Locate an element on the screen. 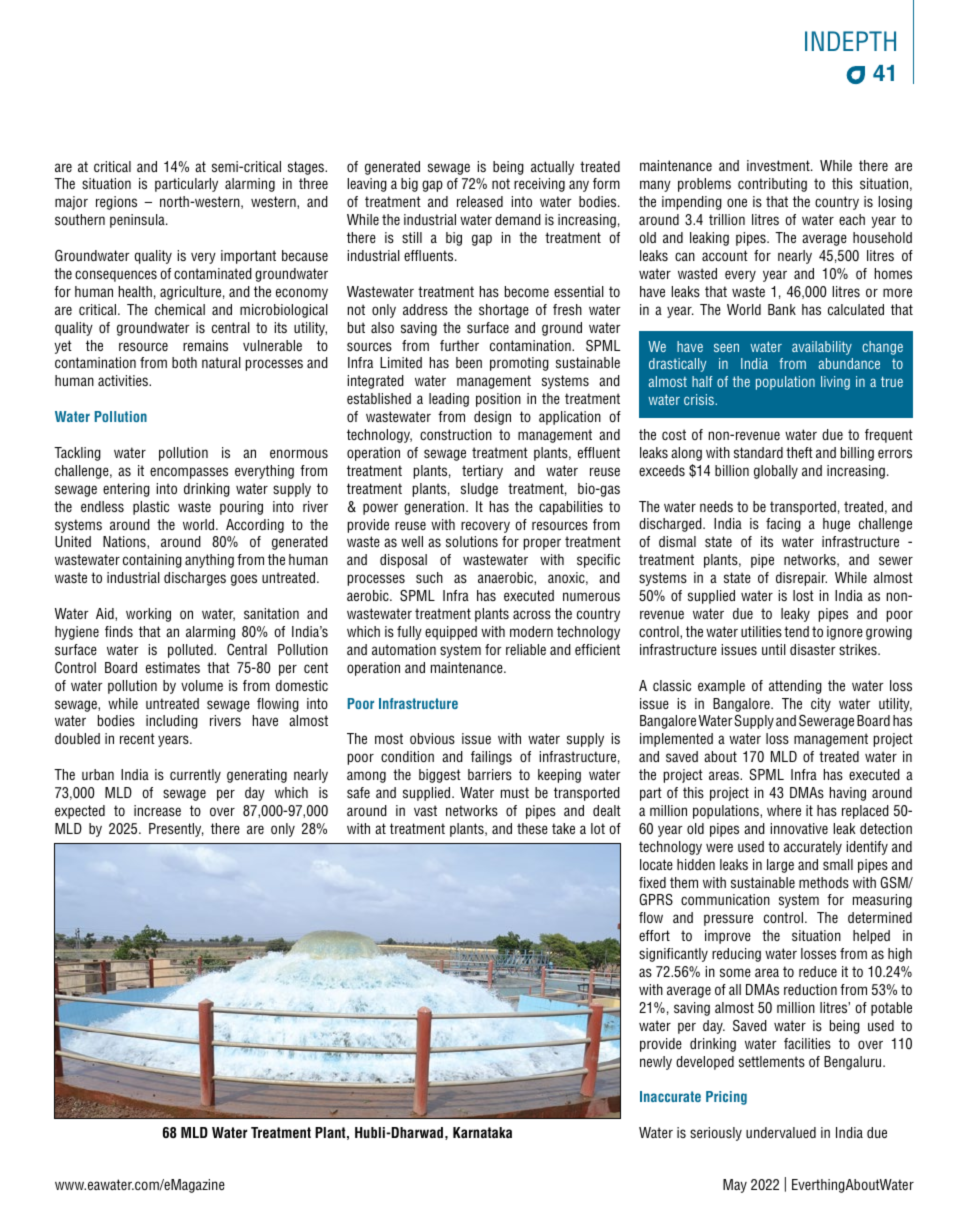 The height and width of the screenshot is (1232, 969). Inaccurate is located at coordinates (670, 1096).
